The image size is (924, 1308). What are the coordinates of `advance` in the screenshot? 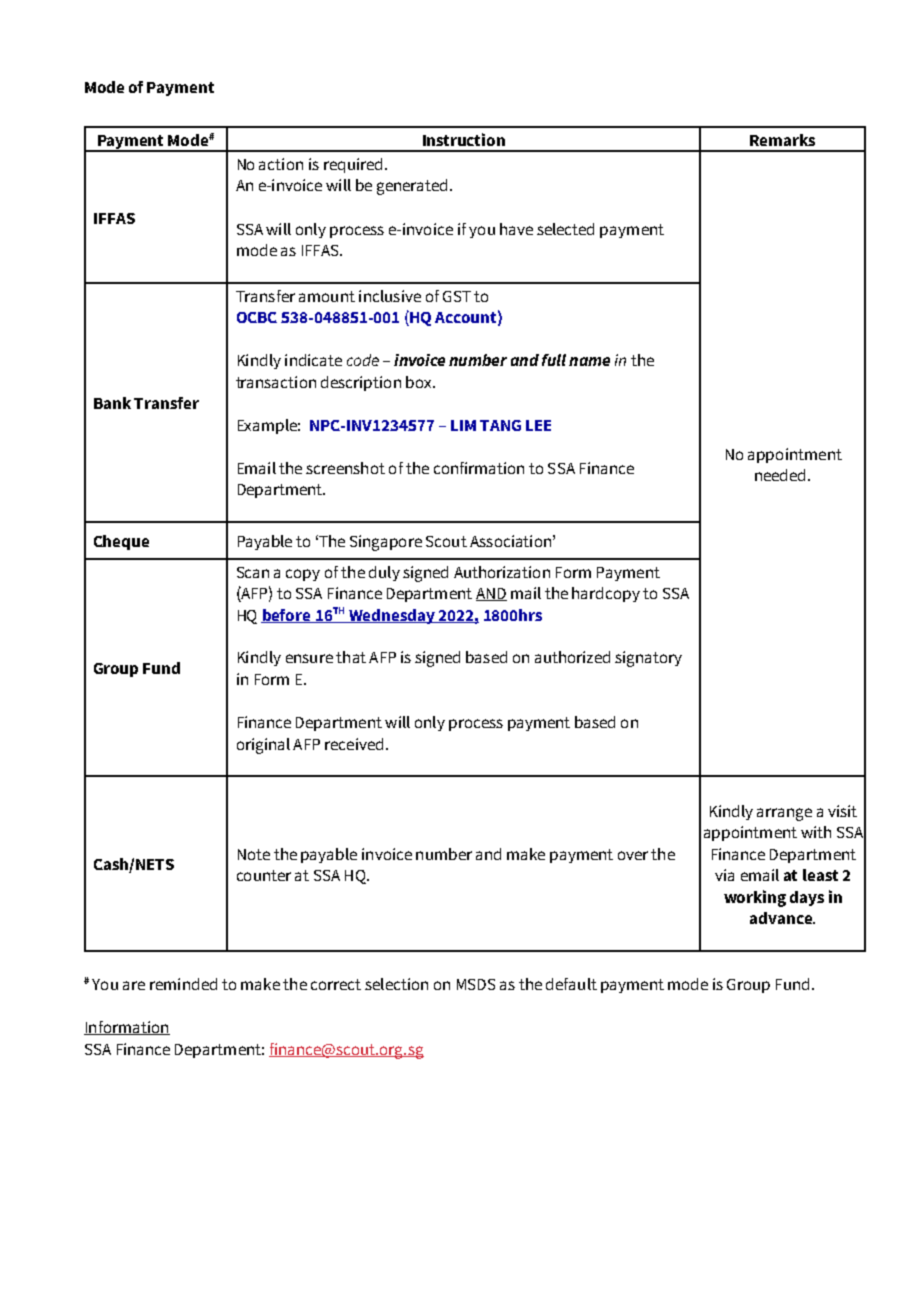 It's located at (782, 918).
